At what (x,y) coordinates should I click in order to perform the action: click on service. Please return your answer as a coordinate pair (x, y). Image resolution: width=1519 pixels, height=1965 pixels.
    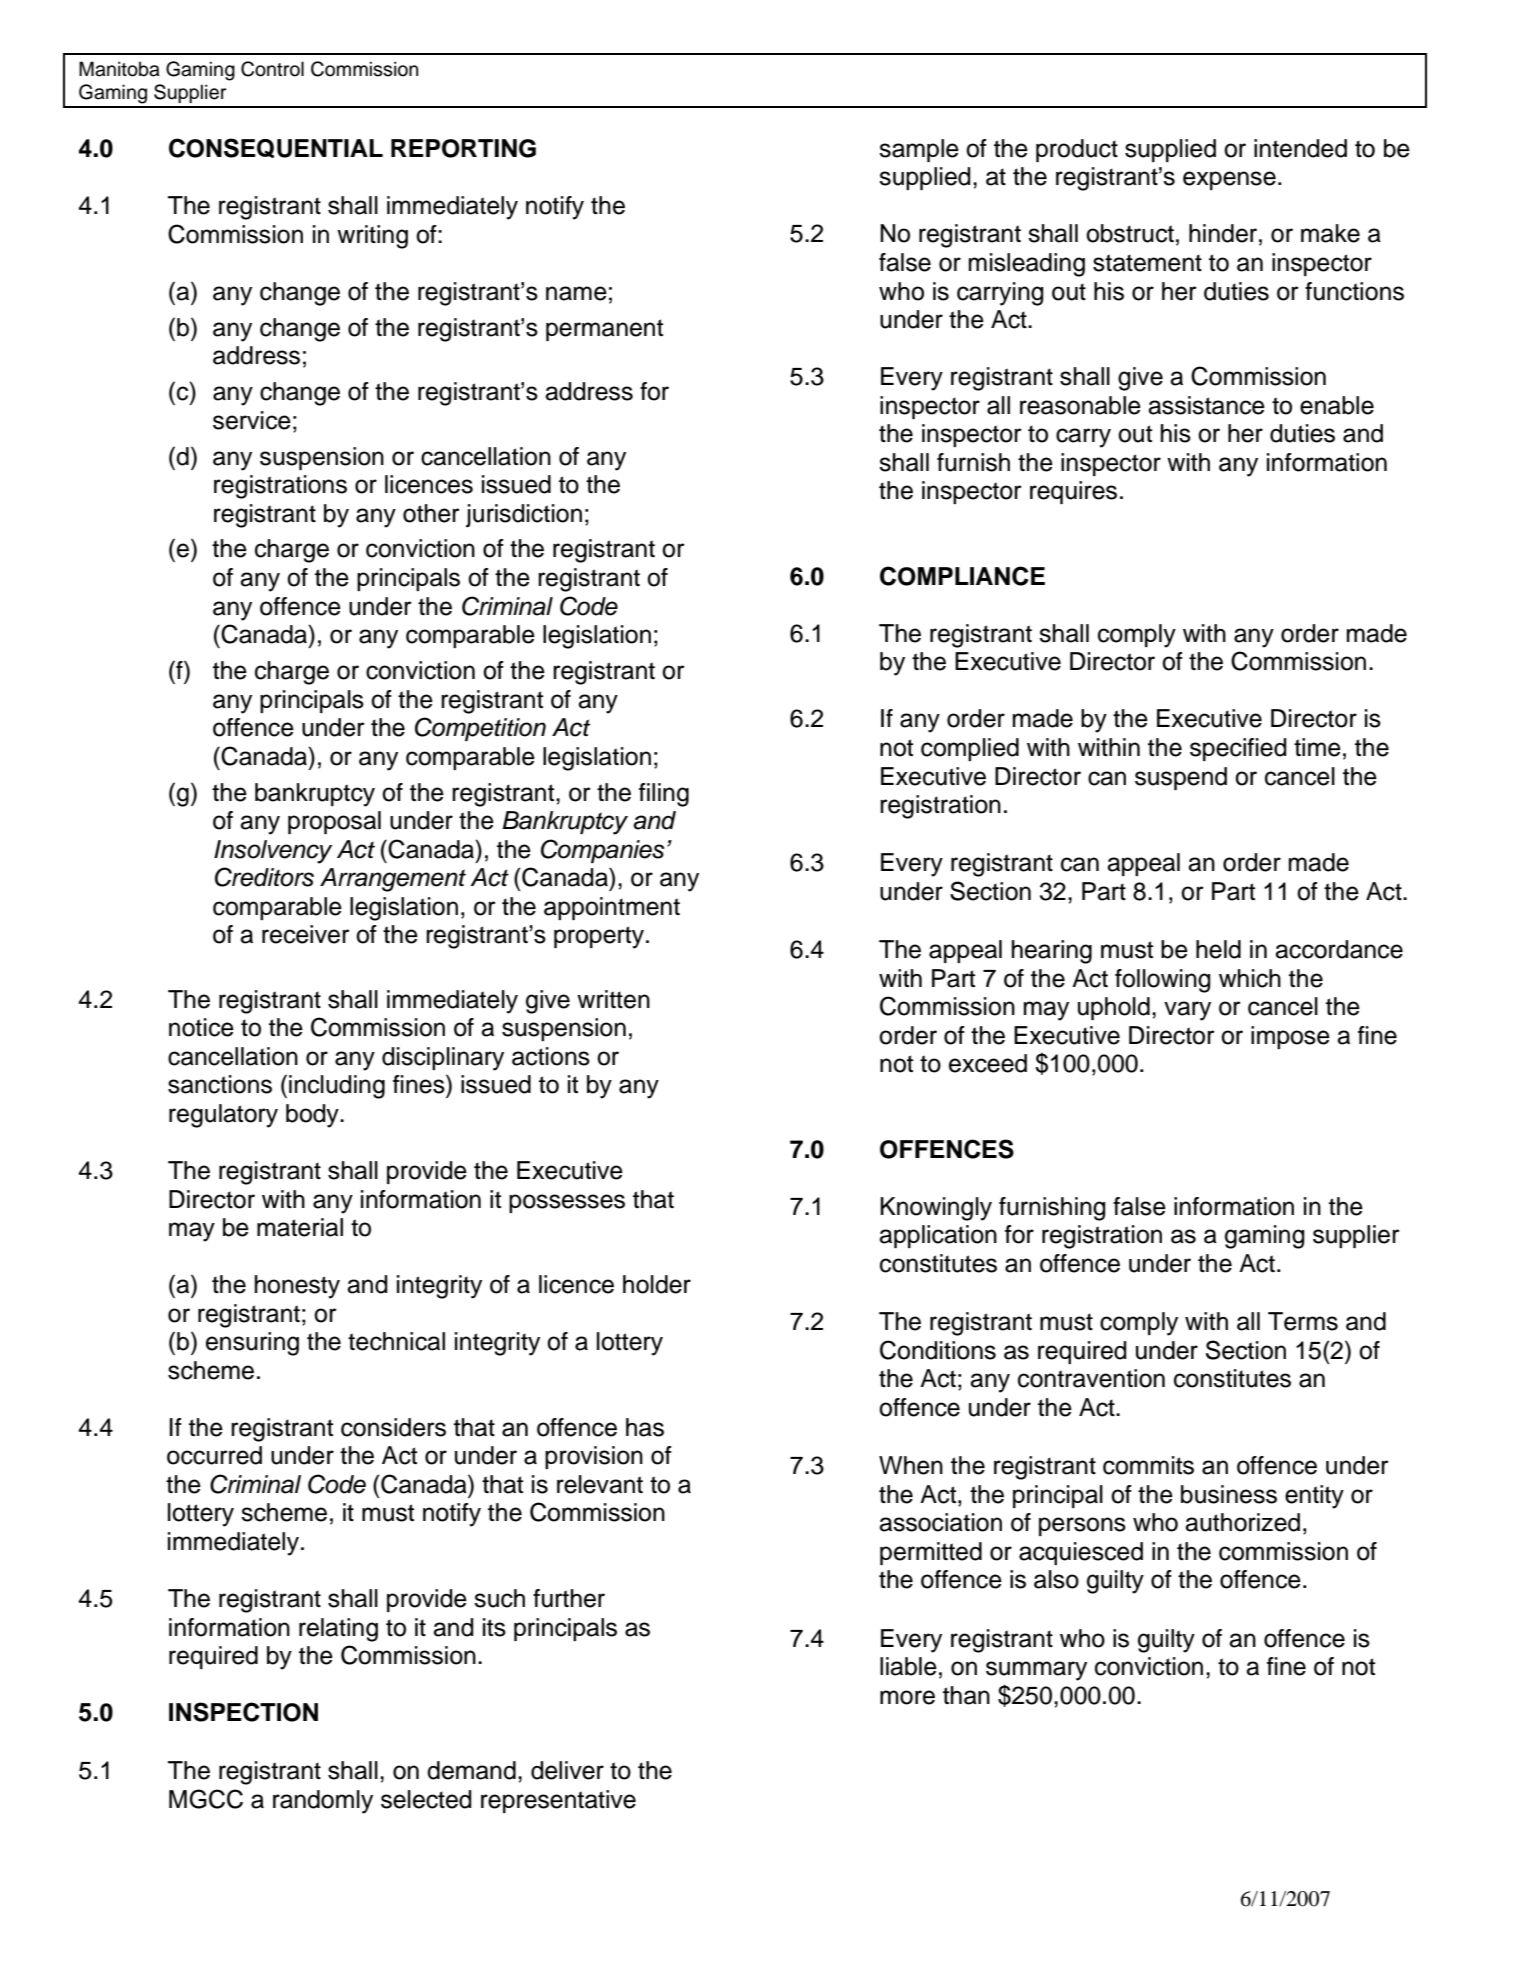
    Looking at the image, I should click on (252, 420).
